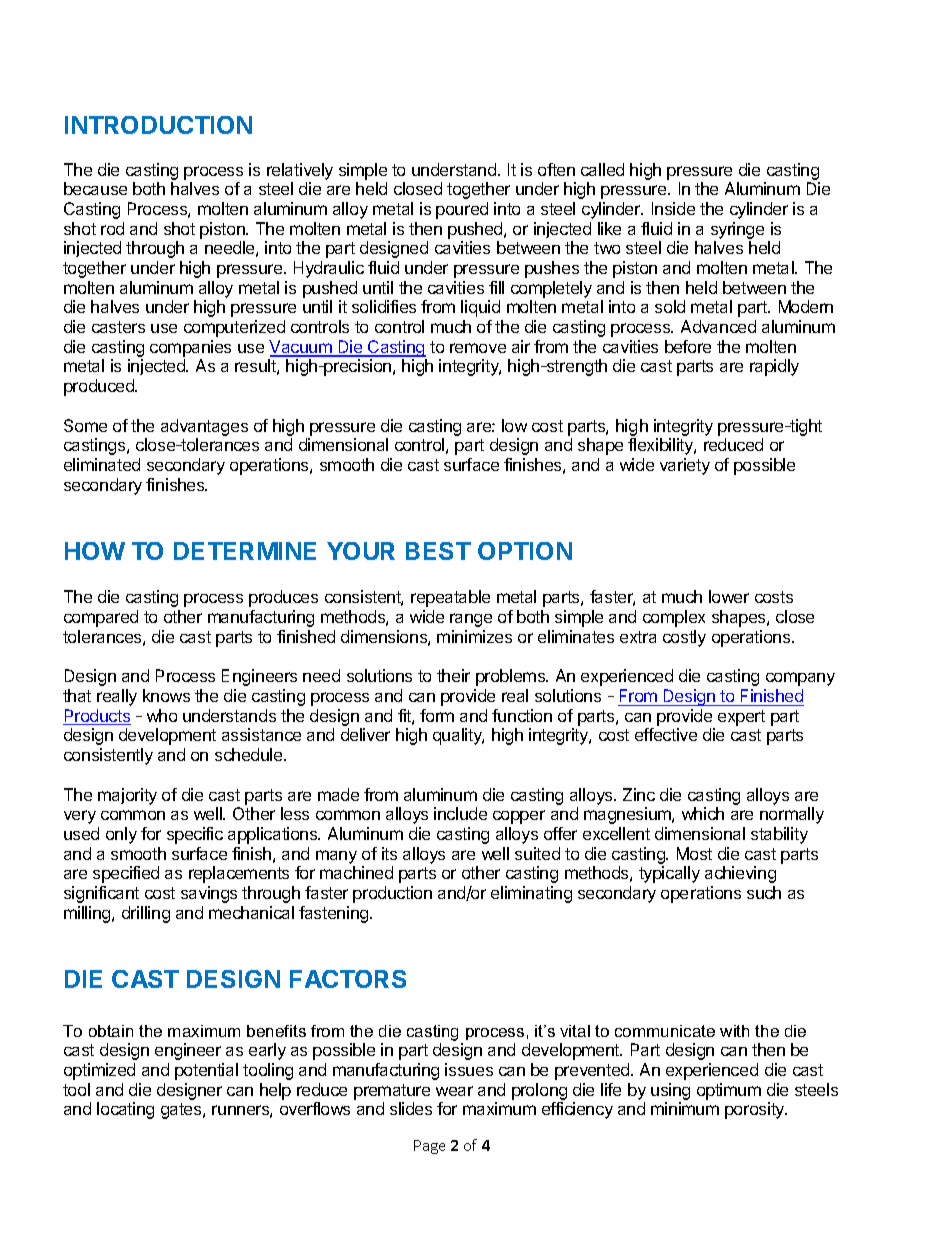  Describe the element at coordinates (411, 1108) in the image. I see `slides` at that location.
